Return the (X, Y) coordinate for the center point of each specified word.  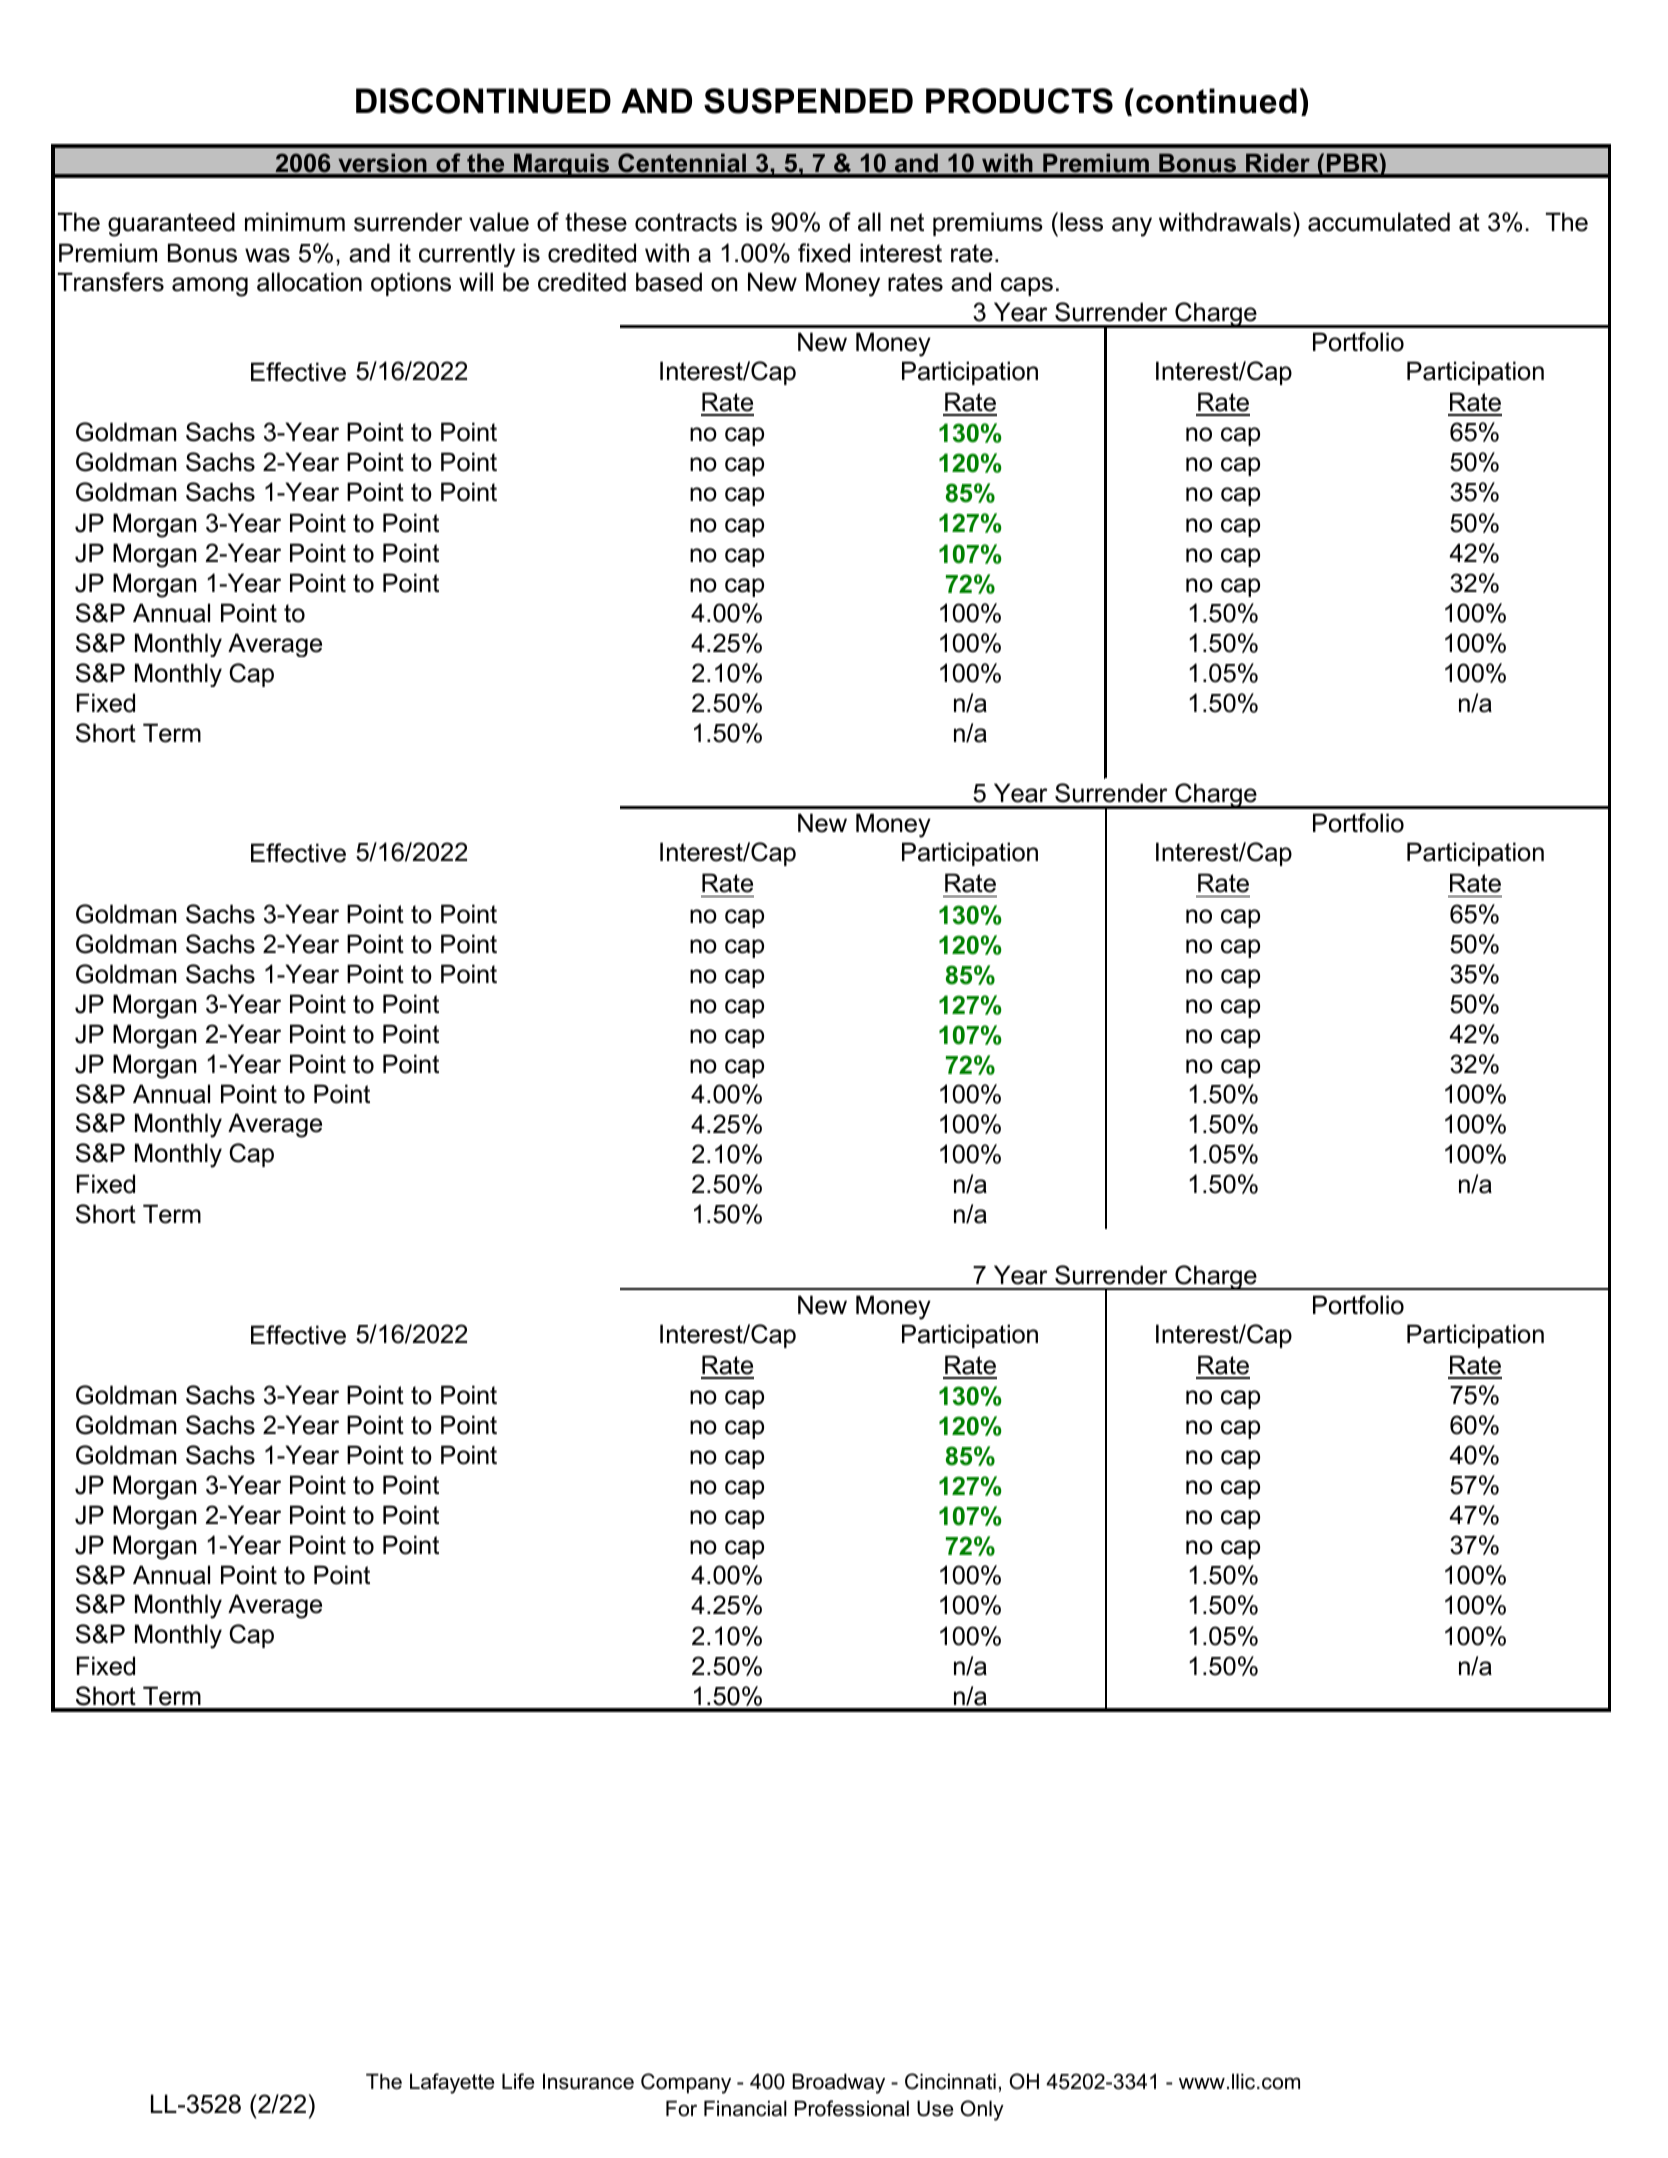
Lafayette (452, 2083)
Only (982, 2110)
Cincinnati (950, 2081)
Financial (745, 2108)
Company (686, 2083)
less (1081, 222)
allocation (309, 282)
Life (518, 2081)
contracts (686, 222)
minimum (295, 222)
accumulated (1379, 222)
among (210, 287)
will (476, 281)
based (669, 282)
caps (1027, 286)
